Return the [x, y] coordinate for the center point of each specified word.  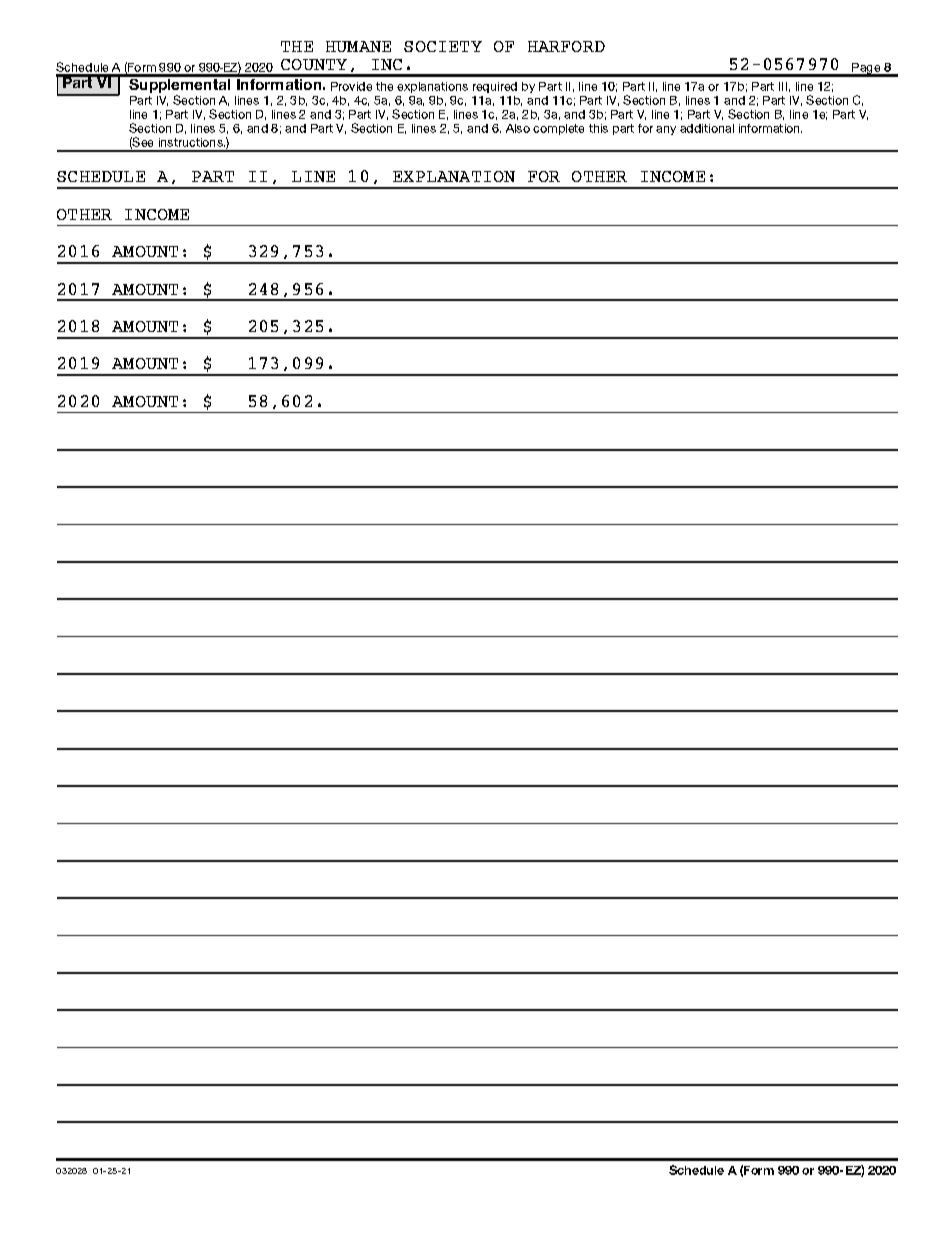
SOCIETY [443, 46]
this [598, 128]
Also [518, 128]
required [495, 87]
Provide [351, 86]
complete [558, 129]
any [666, 130]
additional [707, 128]
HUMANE [358, 46]
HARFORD [566, 46]
